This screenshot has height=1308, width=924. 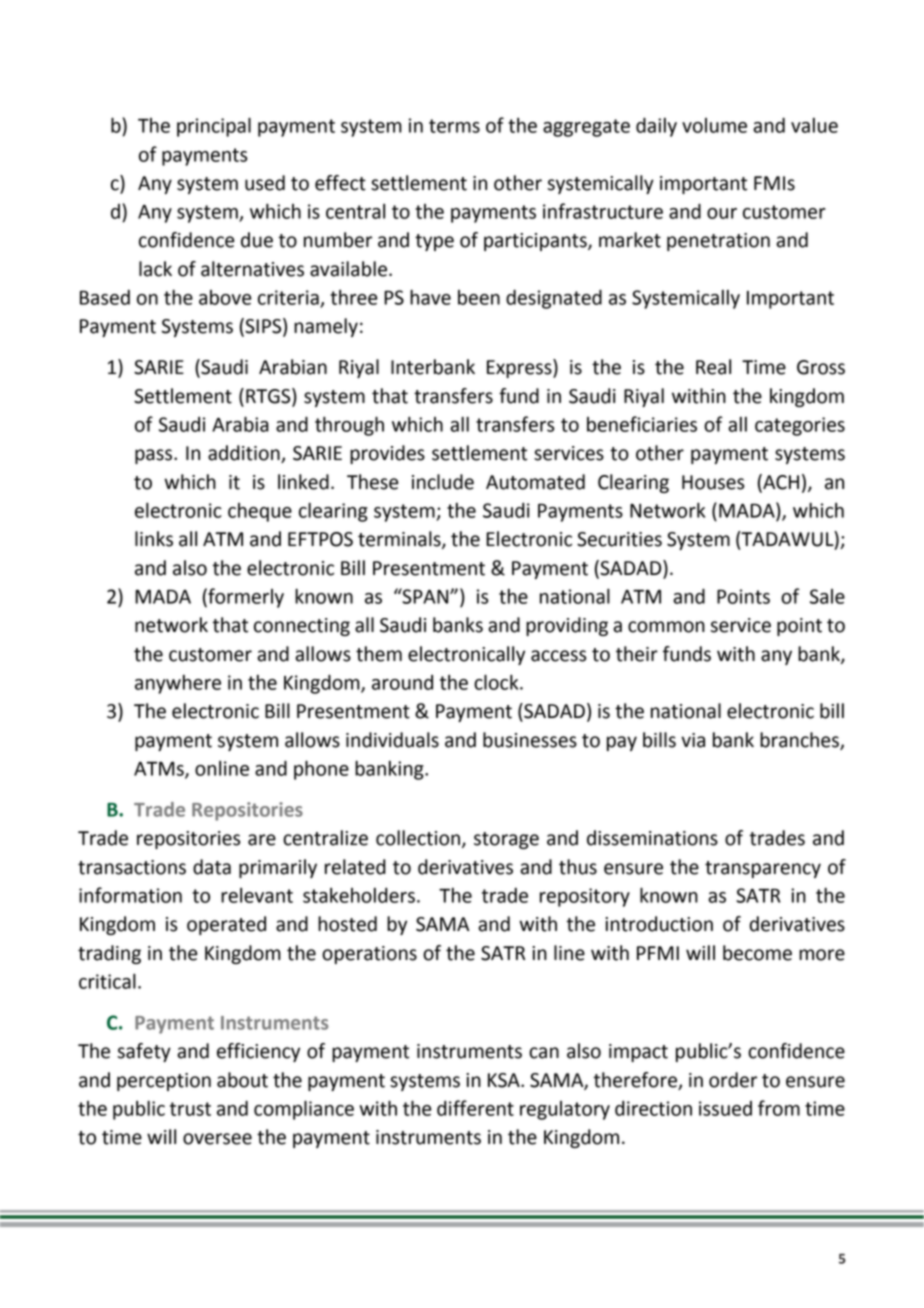 What do you see at coordinates (212, 867) in the screenshot?
I see `data` at bounding box center [212, 867].
